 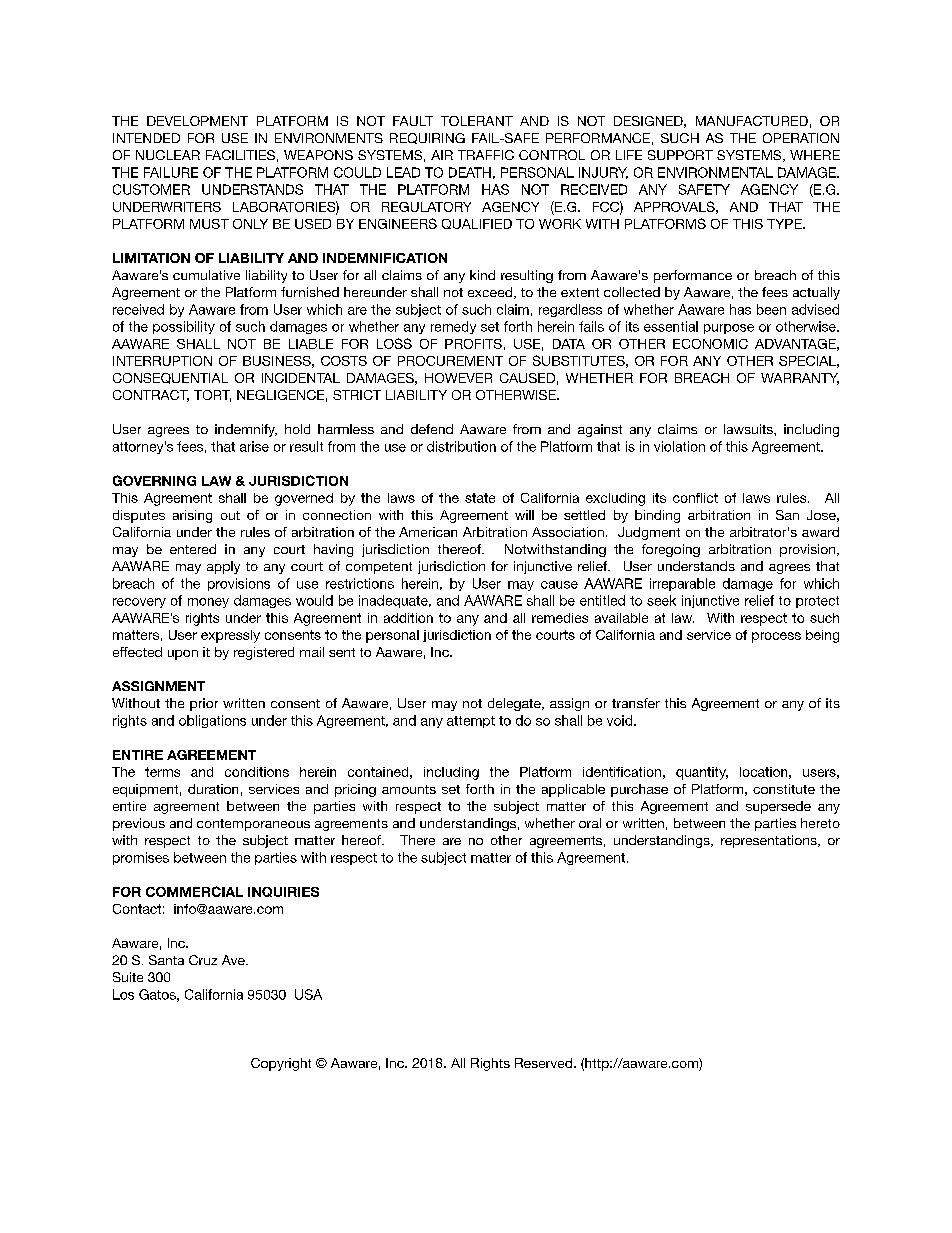 I want to click on Reserved, so click(x=545, y=1063).
